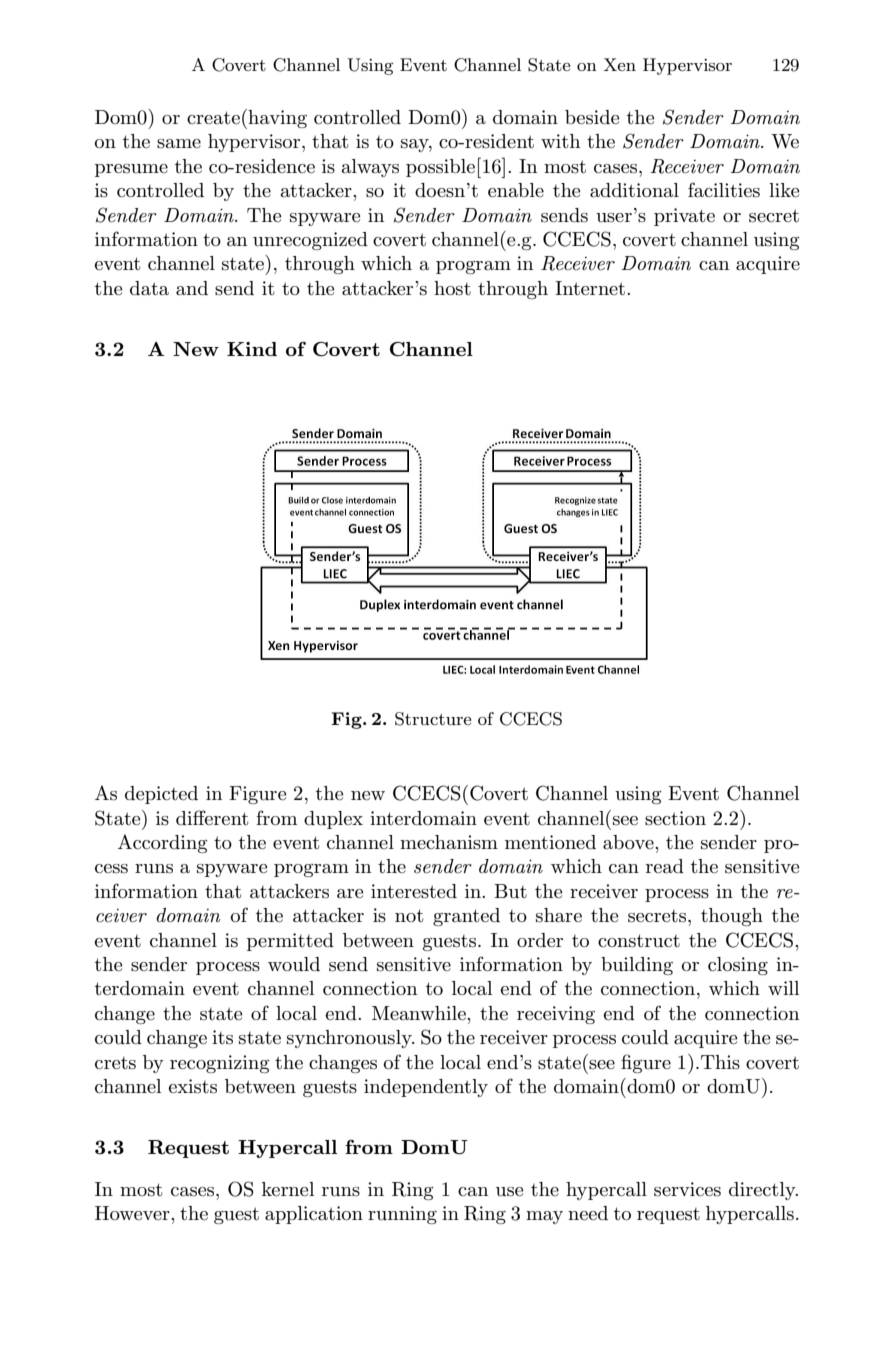 Image resolution: width=896 pixels, height=1359 pixels. I want to click on Internet, so click(591, 288).
